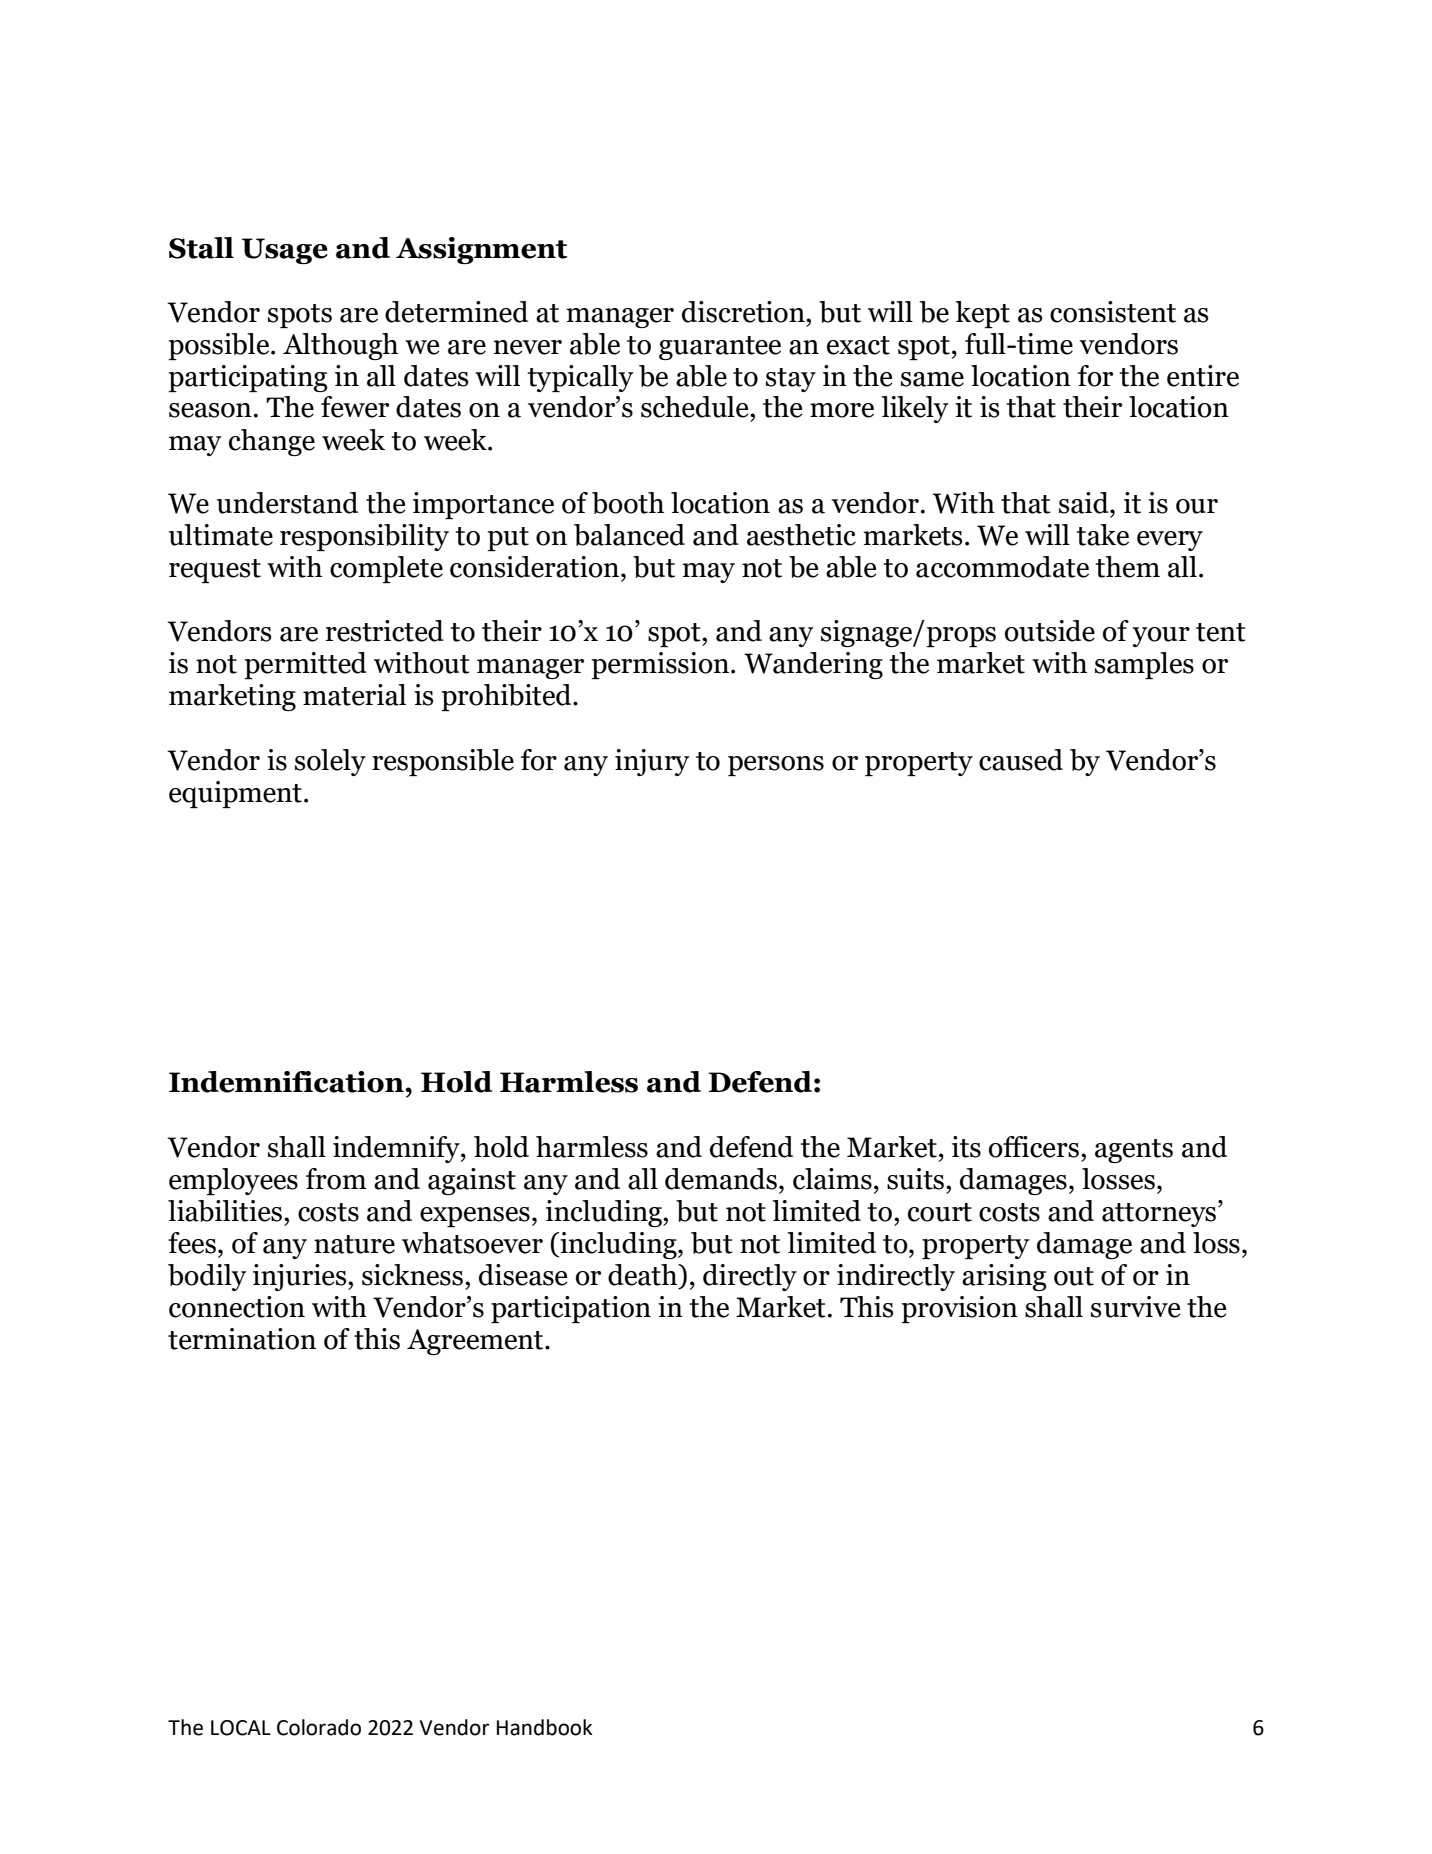 This image has height=1854, width=1432. What do you see at coordinates (287, 1082) in the image?
I see `Indemnification` at bounding box center [287, 1082].
